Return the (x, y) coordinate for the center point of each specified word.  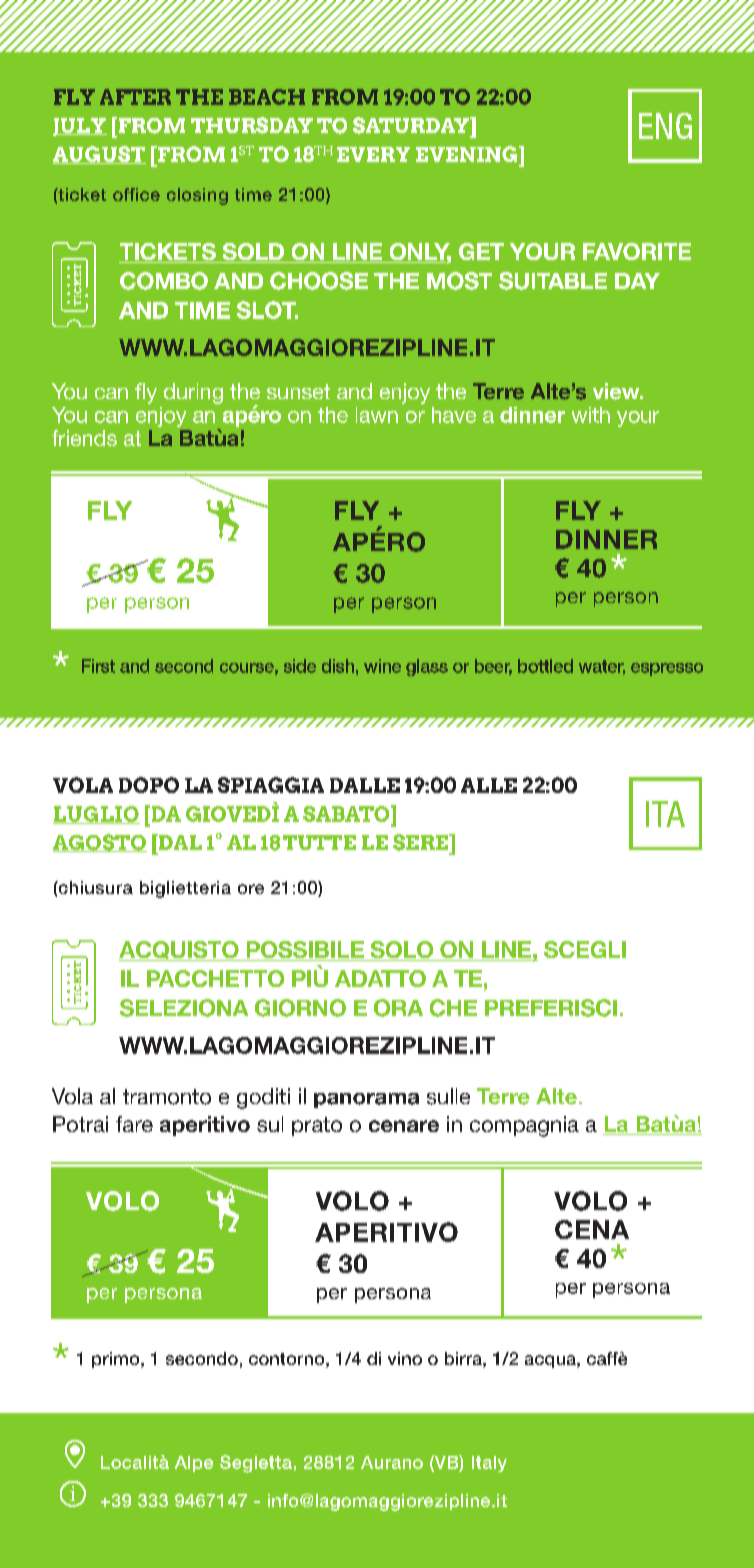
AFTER (135, 97)
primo (117, 1360)
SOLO (402, 951)
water (602, 667)
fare (134, 1124)
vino (405, 1358)
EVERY (373, 154)
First (98, 666)
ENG (665, 126)
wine (382, 666)
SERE (422, 842)
